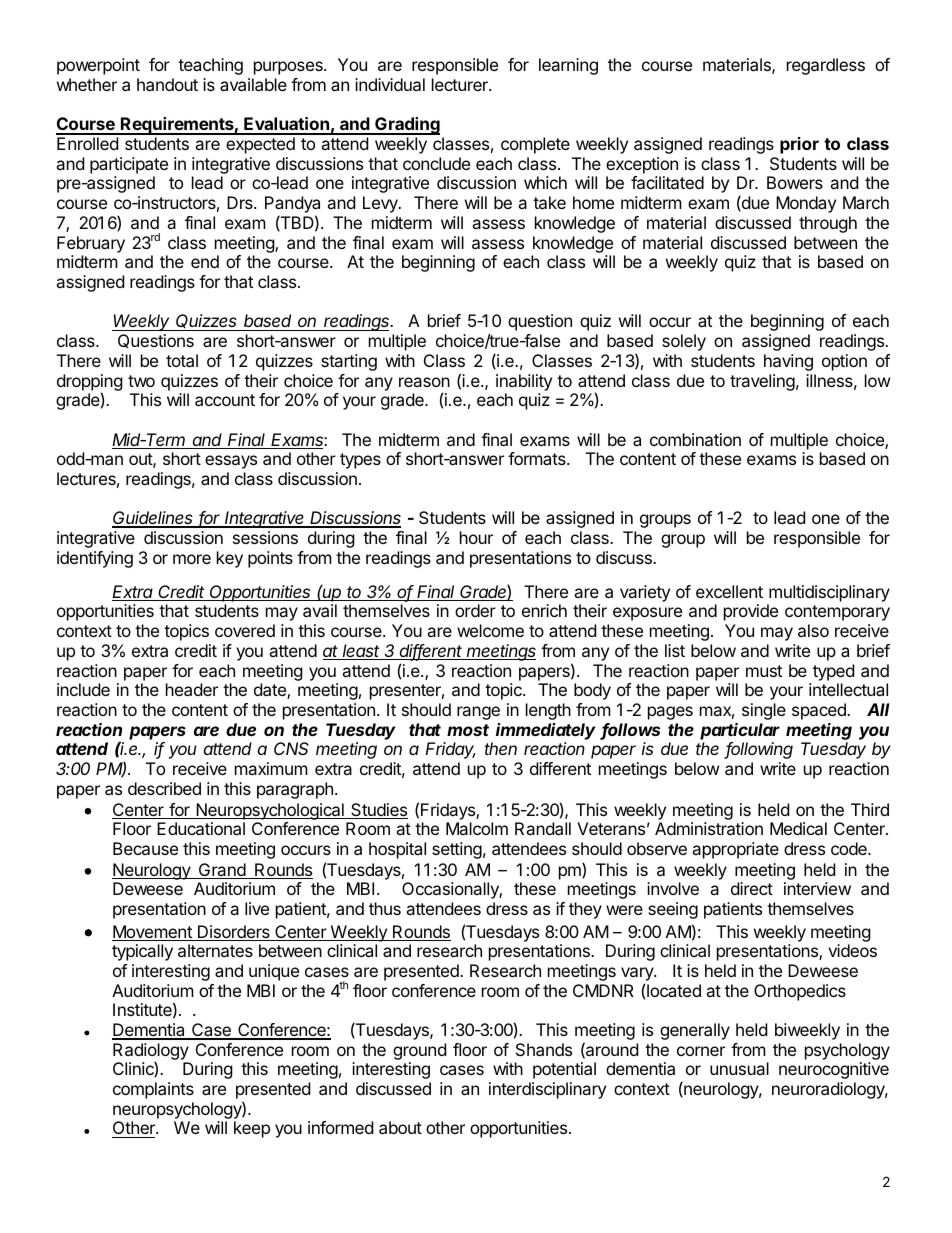 The width and height of the page is (952, 1233). What do you see at coordinates (192, 559) in the page?
I see `more` at bounding box center [192, 559].
